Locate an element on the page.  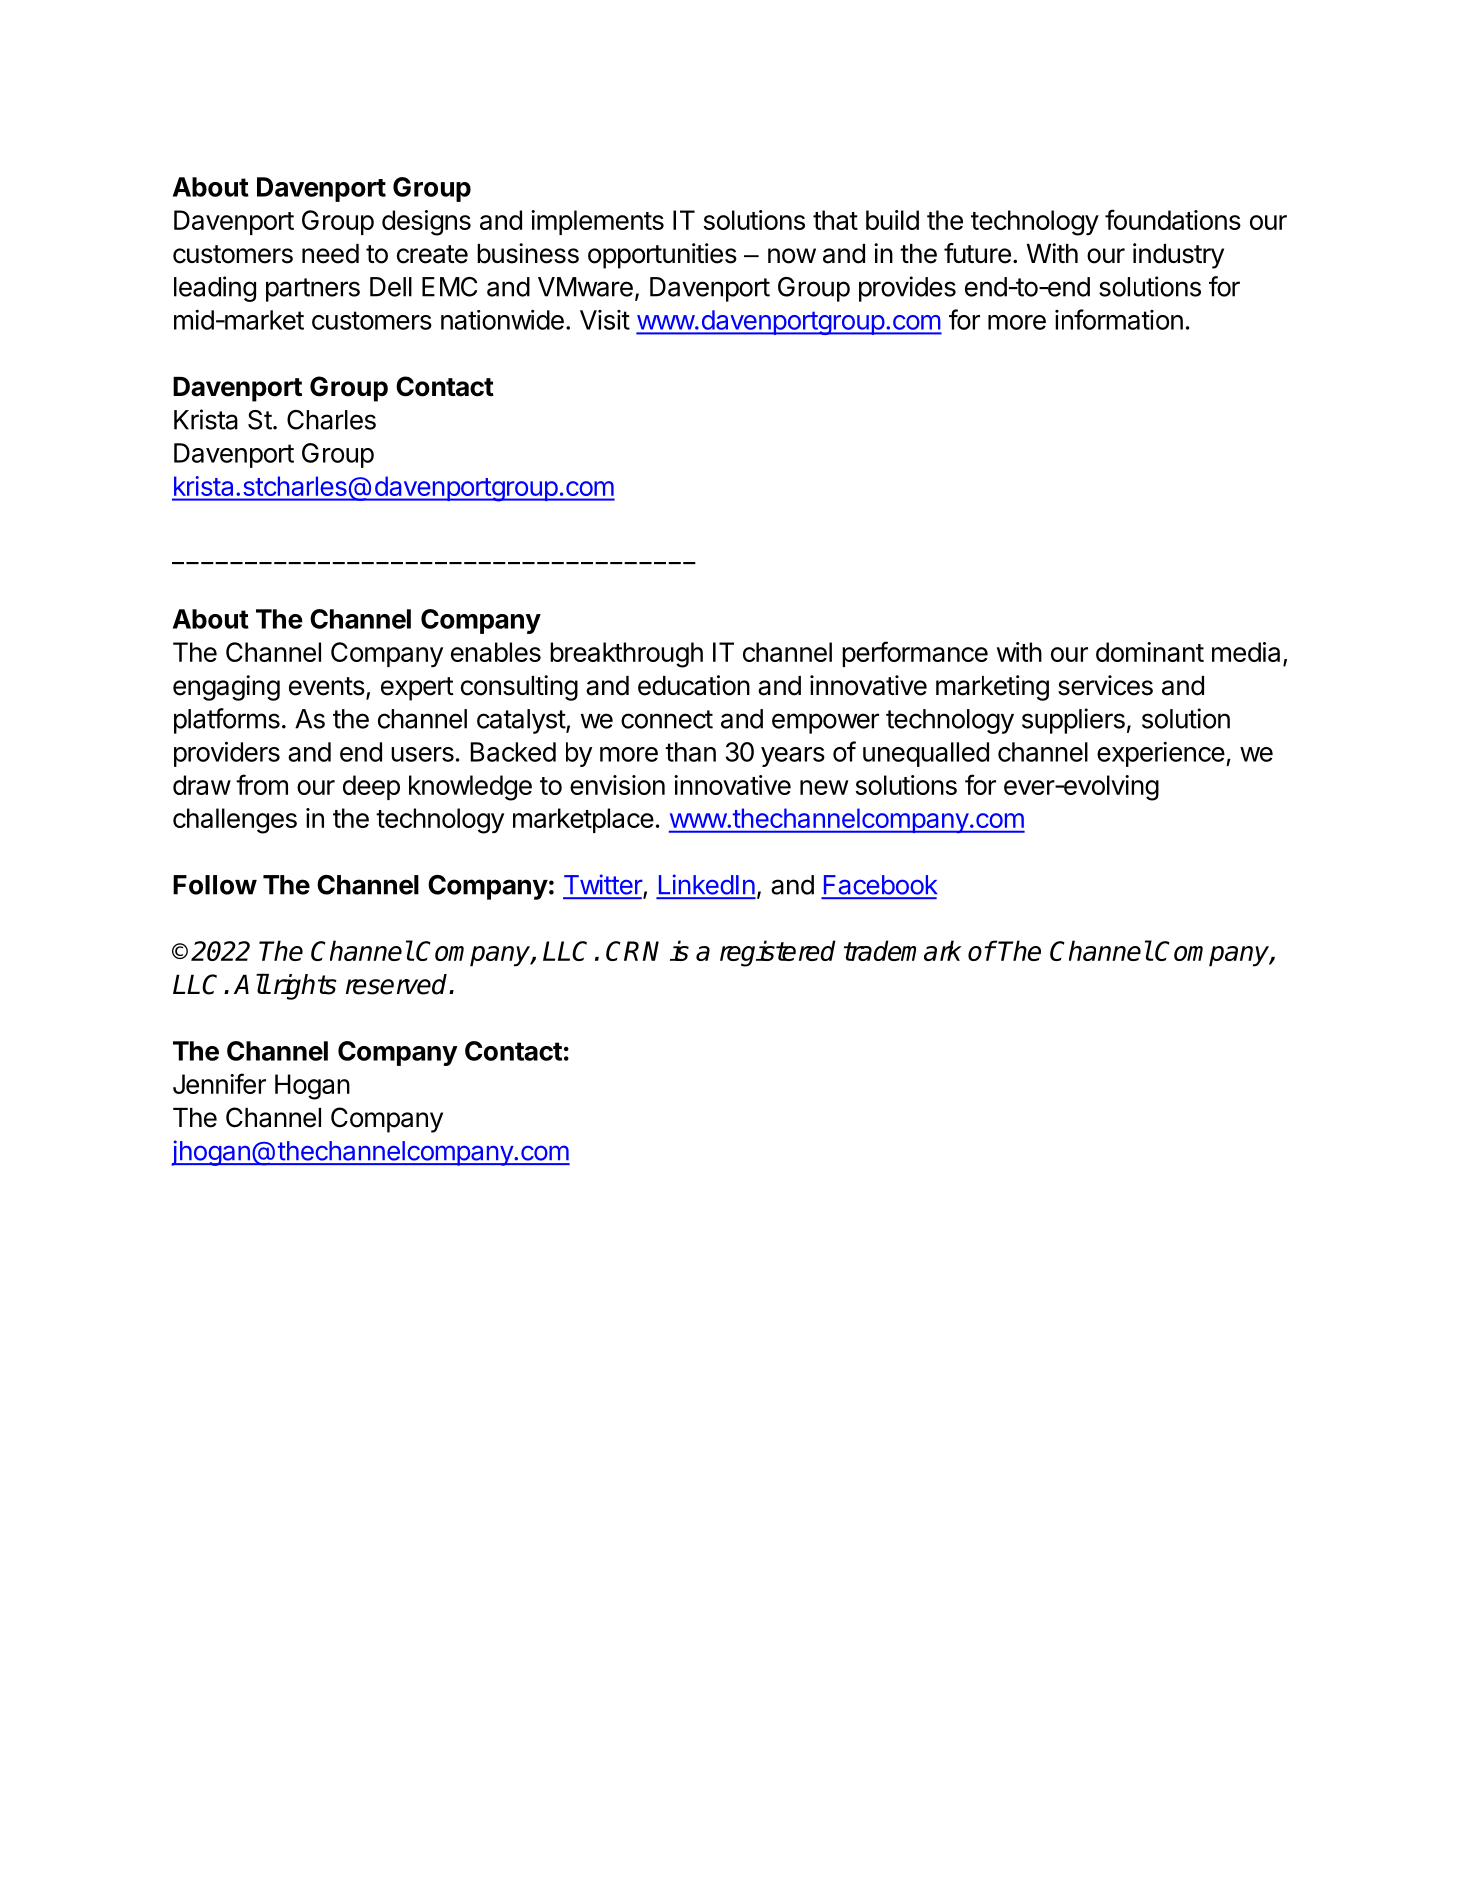
industry is located at coordinates (1178, 256).
